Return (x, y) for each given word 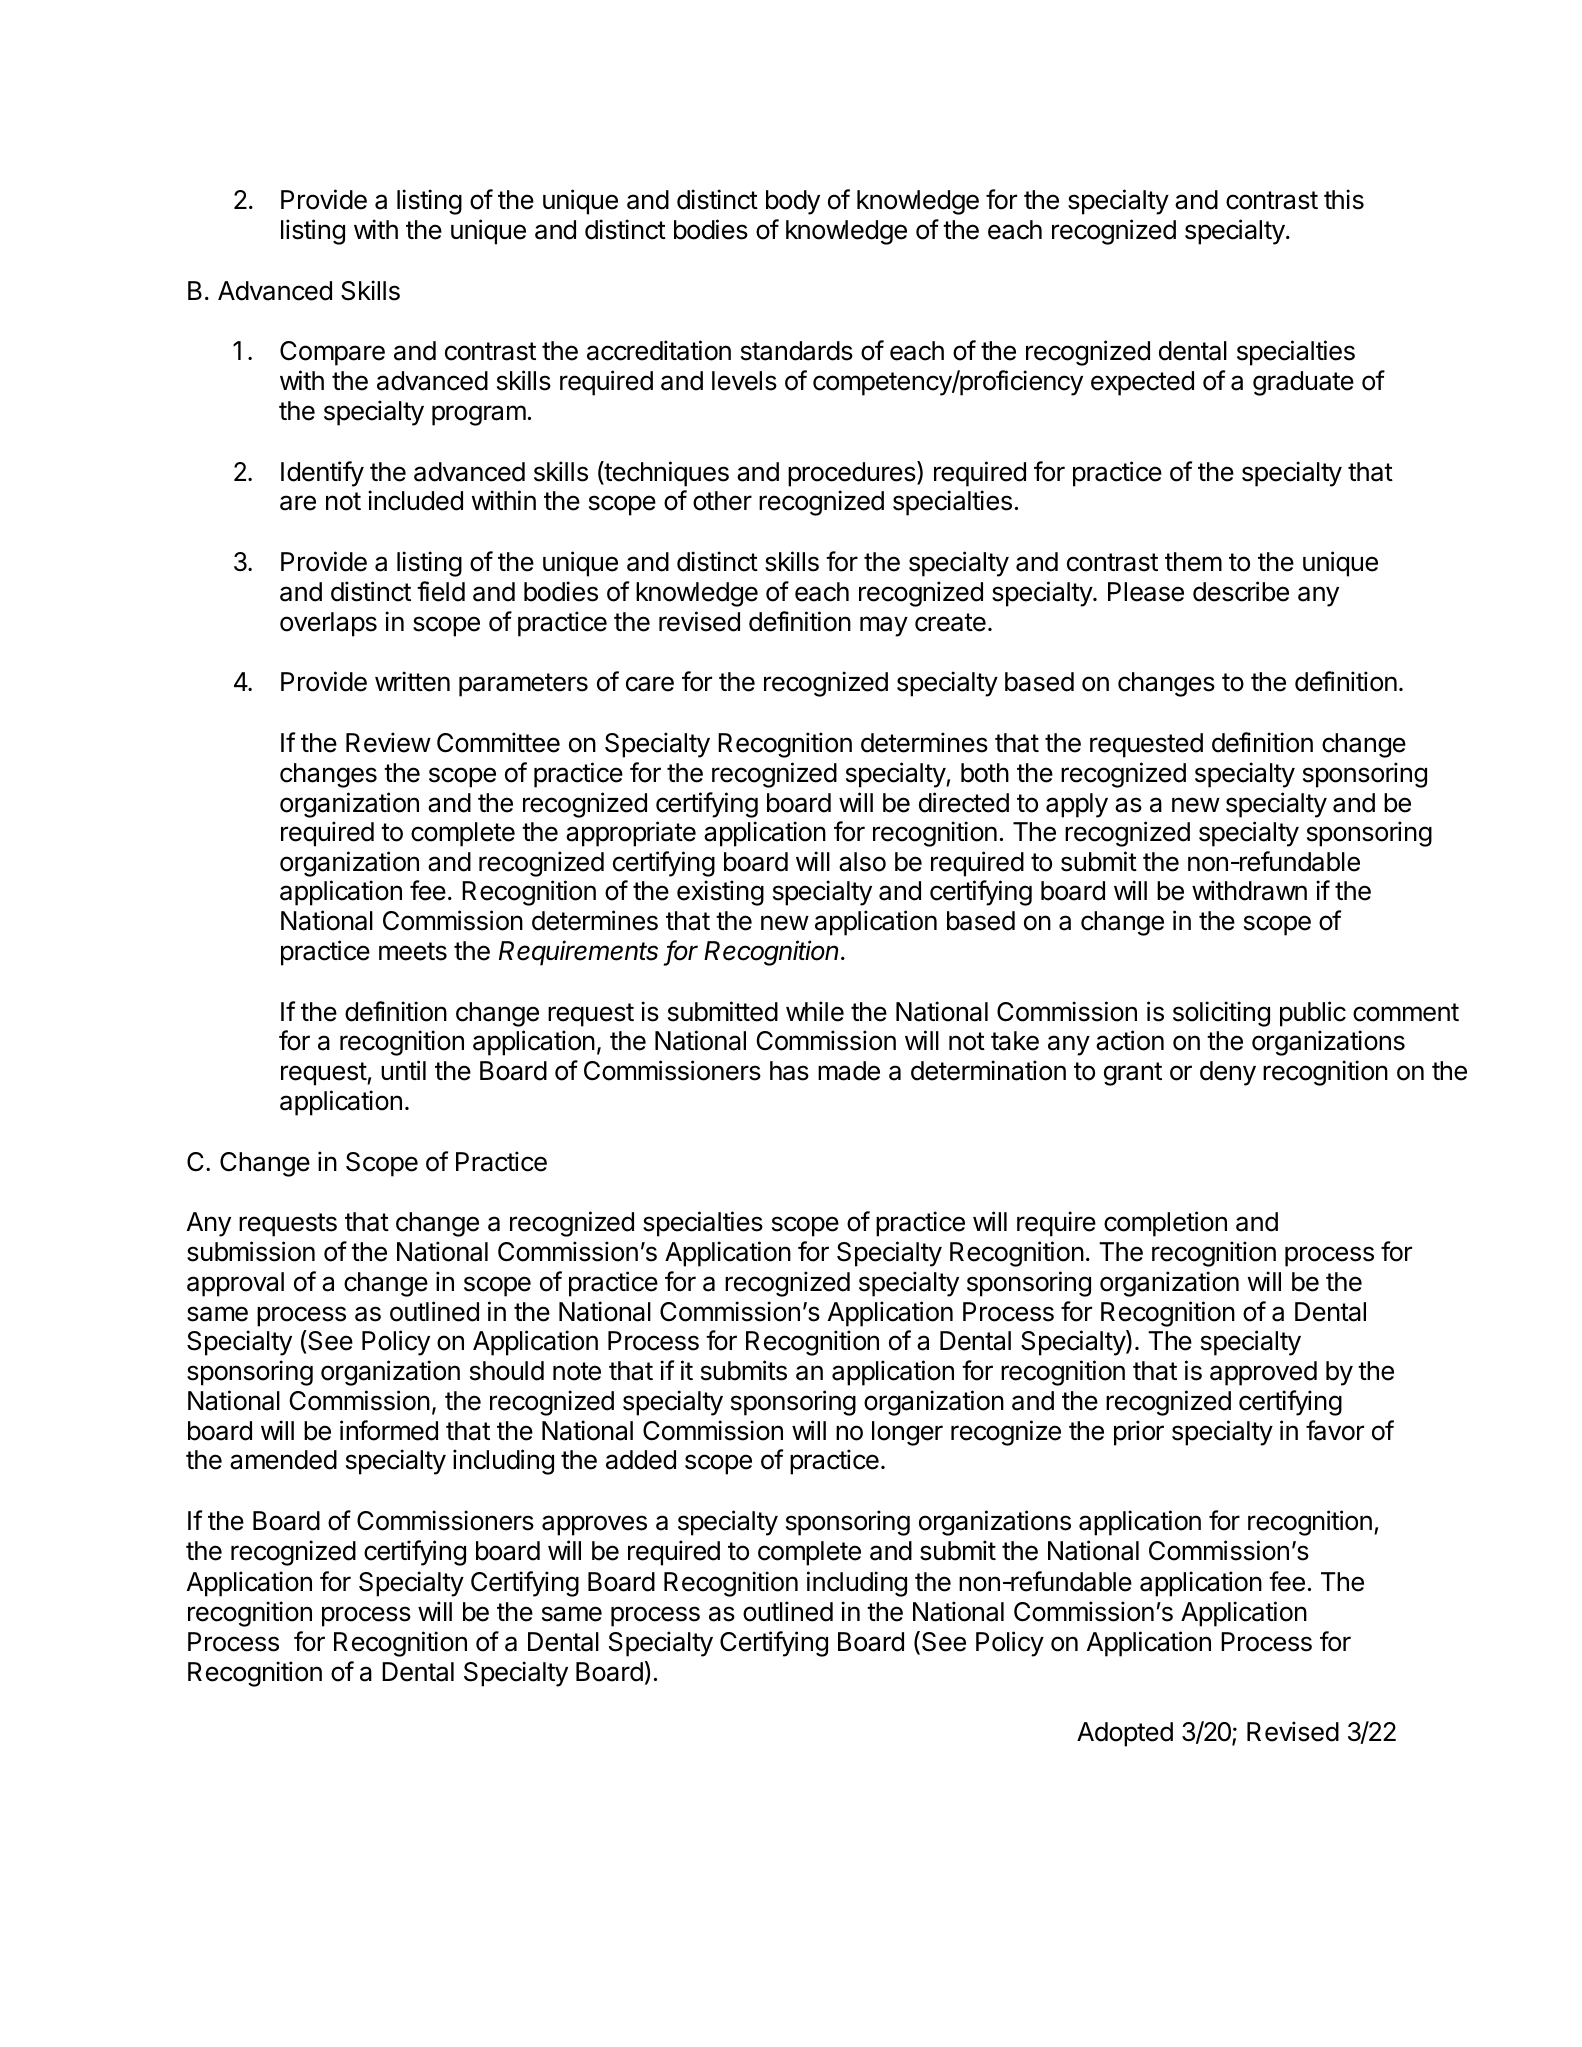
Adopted (1125, 1734)
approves (594, 1525)
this (1344, 199)
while (815, 1011)
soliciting (1221, 1014)
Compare (332, 353)
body (793, 202)
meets (413, 951)
